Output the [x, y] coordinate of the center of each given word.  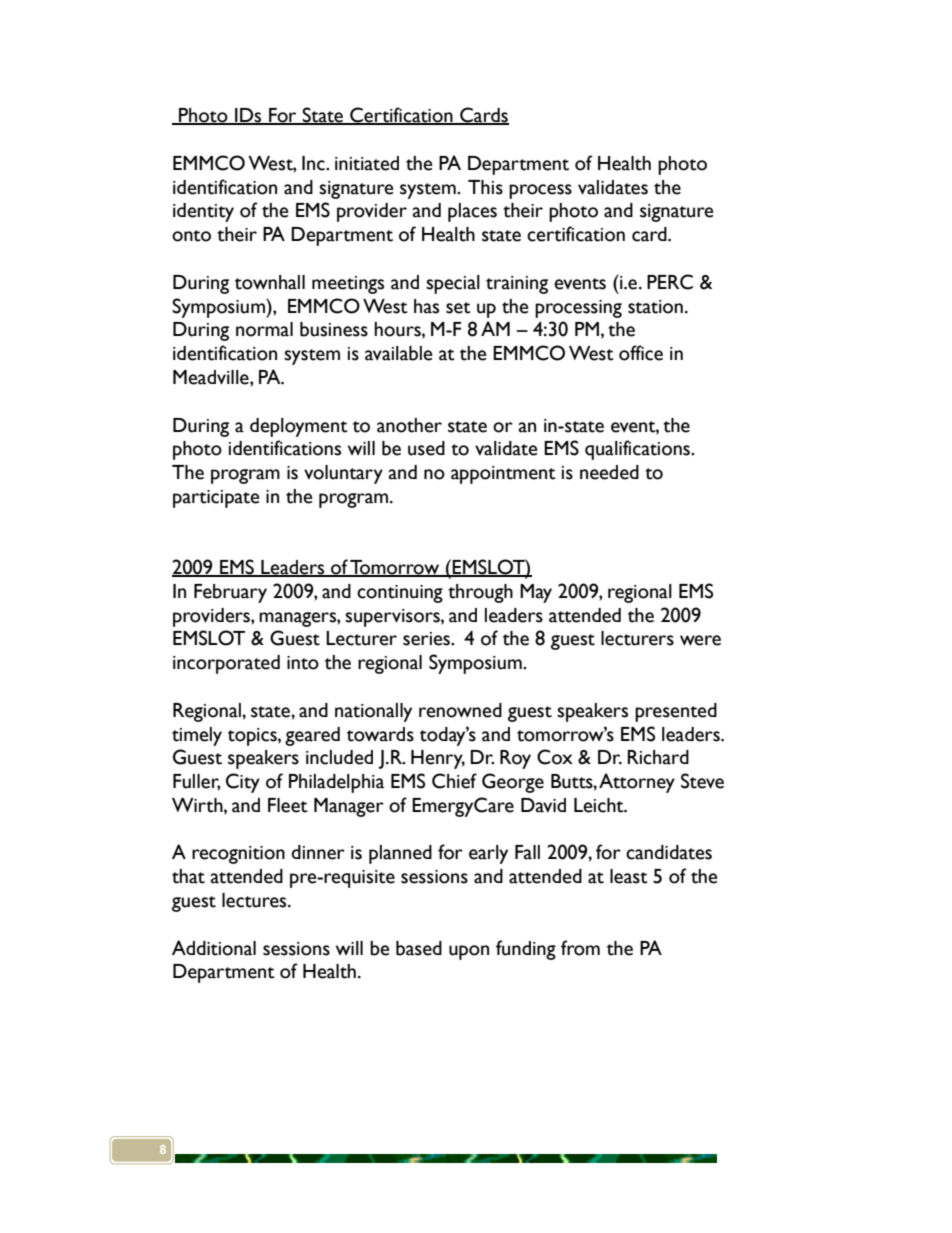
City [243, 783]
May [536, 593]
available [398, 353]
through [480, 593]
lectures [255, 900]
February [230, 593]
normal [264, 329]
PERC [670, 282]
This [485, 187]
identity [203, 212]
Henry [438, 759]
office [641, 353]
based [419, 948]
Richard [658, 757]
